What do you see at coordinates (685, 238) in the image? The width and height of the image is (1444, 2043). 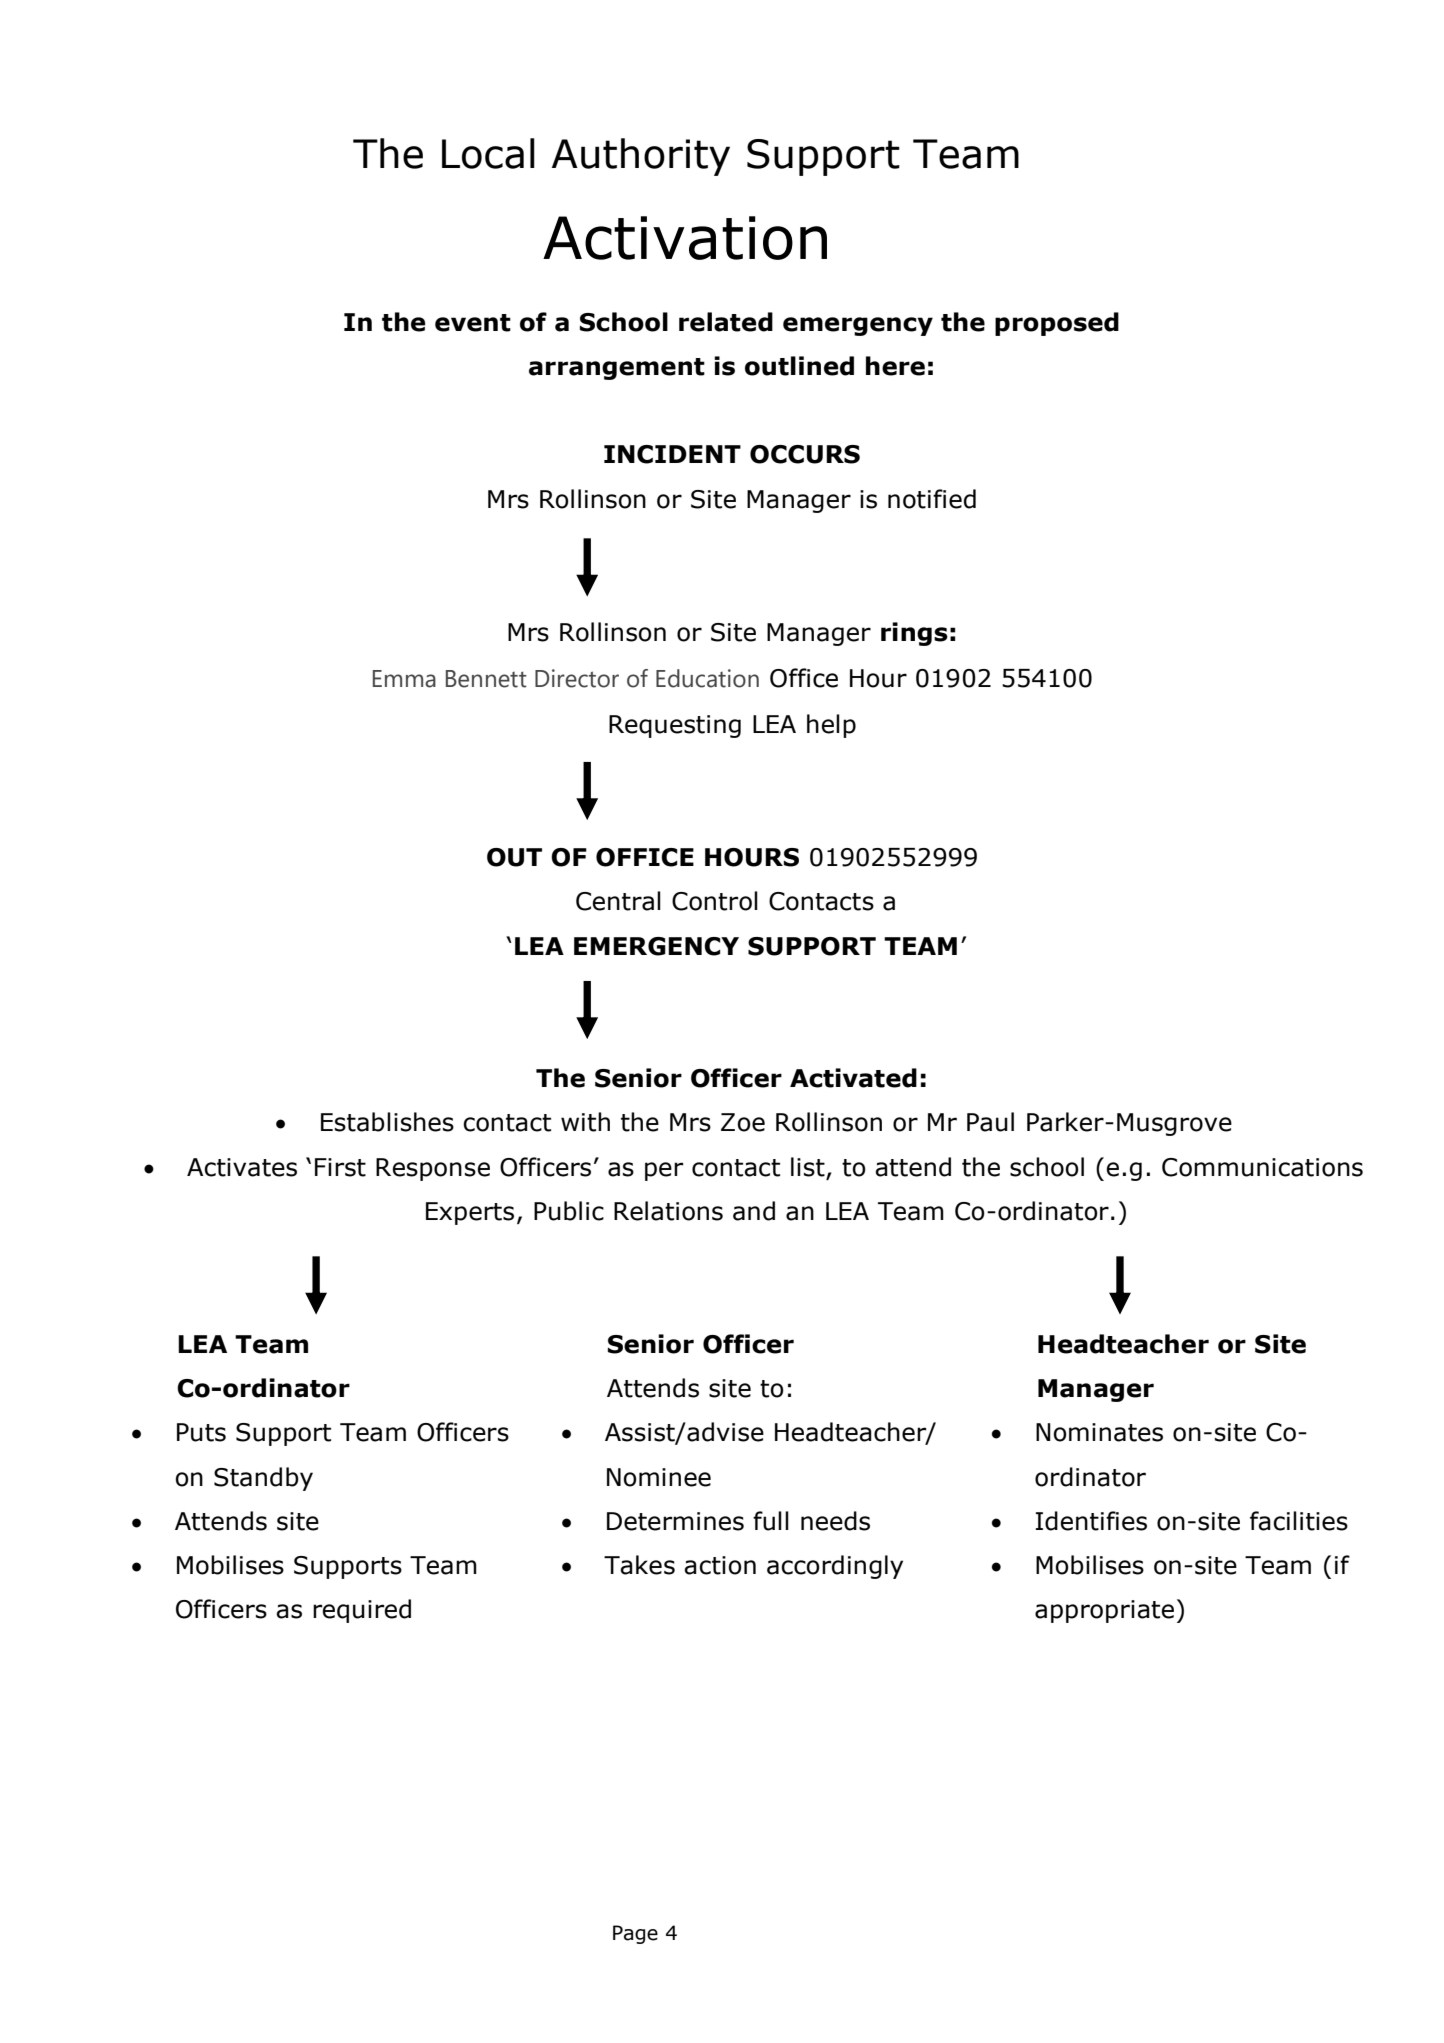 I see `Activation` at bounding box center [685, 238].
